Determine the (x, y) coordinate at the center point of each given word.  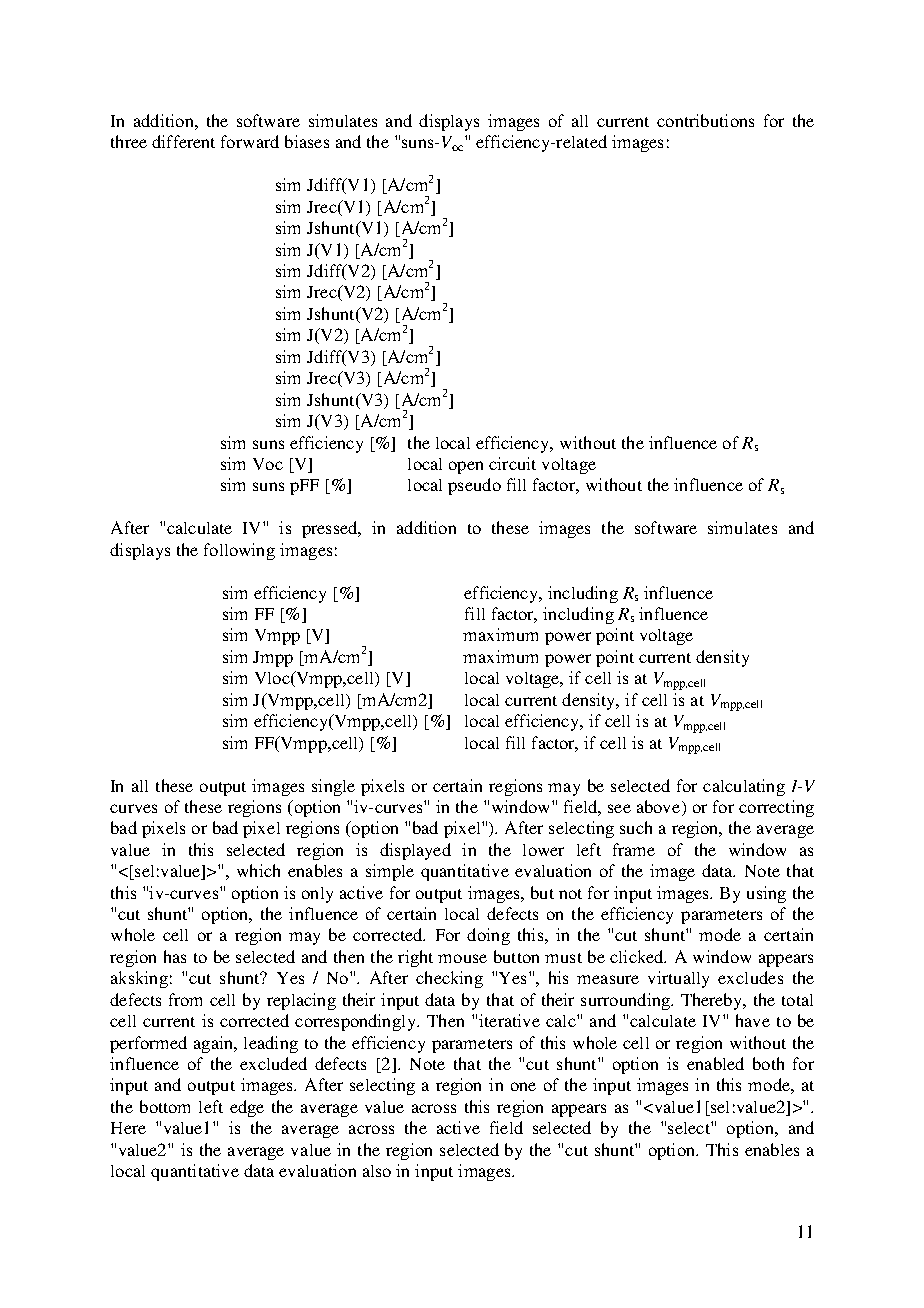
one (523, 1086)
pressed (331, 529)
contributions (705, 120)
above (660, 808)
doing (488, 936)
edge (247, 1108)
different (183, 141)
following (239, 551)
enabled (715, 1063)
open (466, 467)
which (258, 870)
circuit (512, 463)
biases (307, 141)
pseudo (474, 486)
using (766, 894)
